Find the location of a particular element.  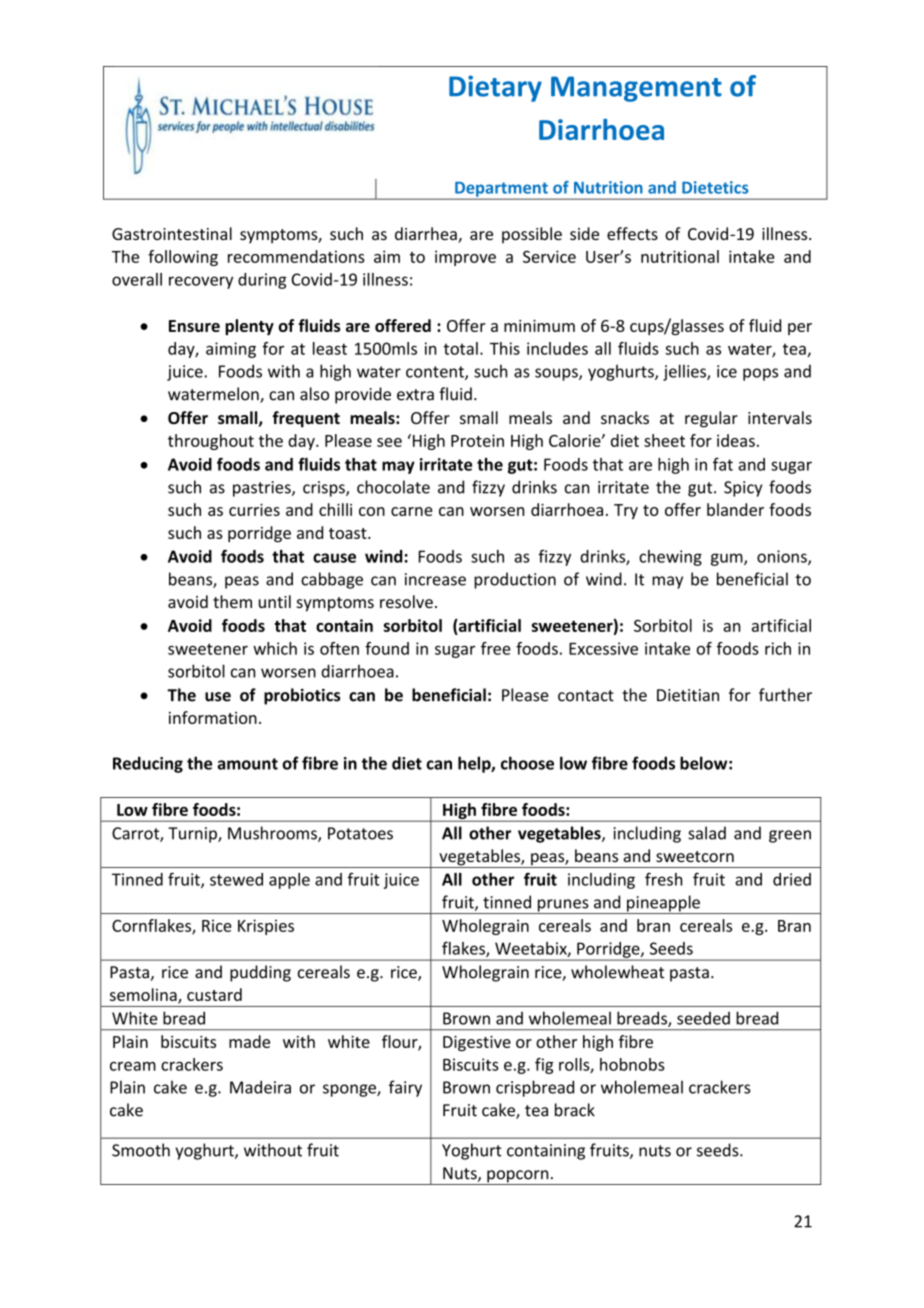

Management is located at coordinates (636, 89).
